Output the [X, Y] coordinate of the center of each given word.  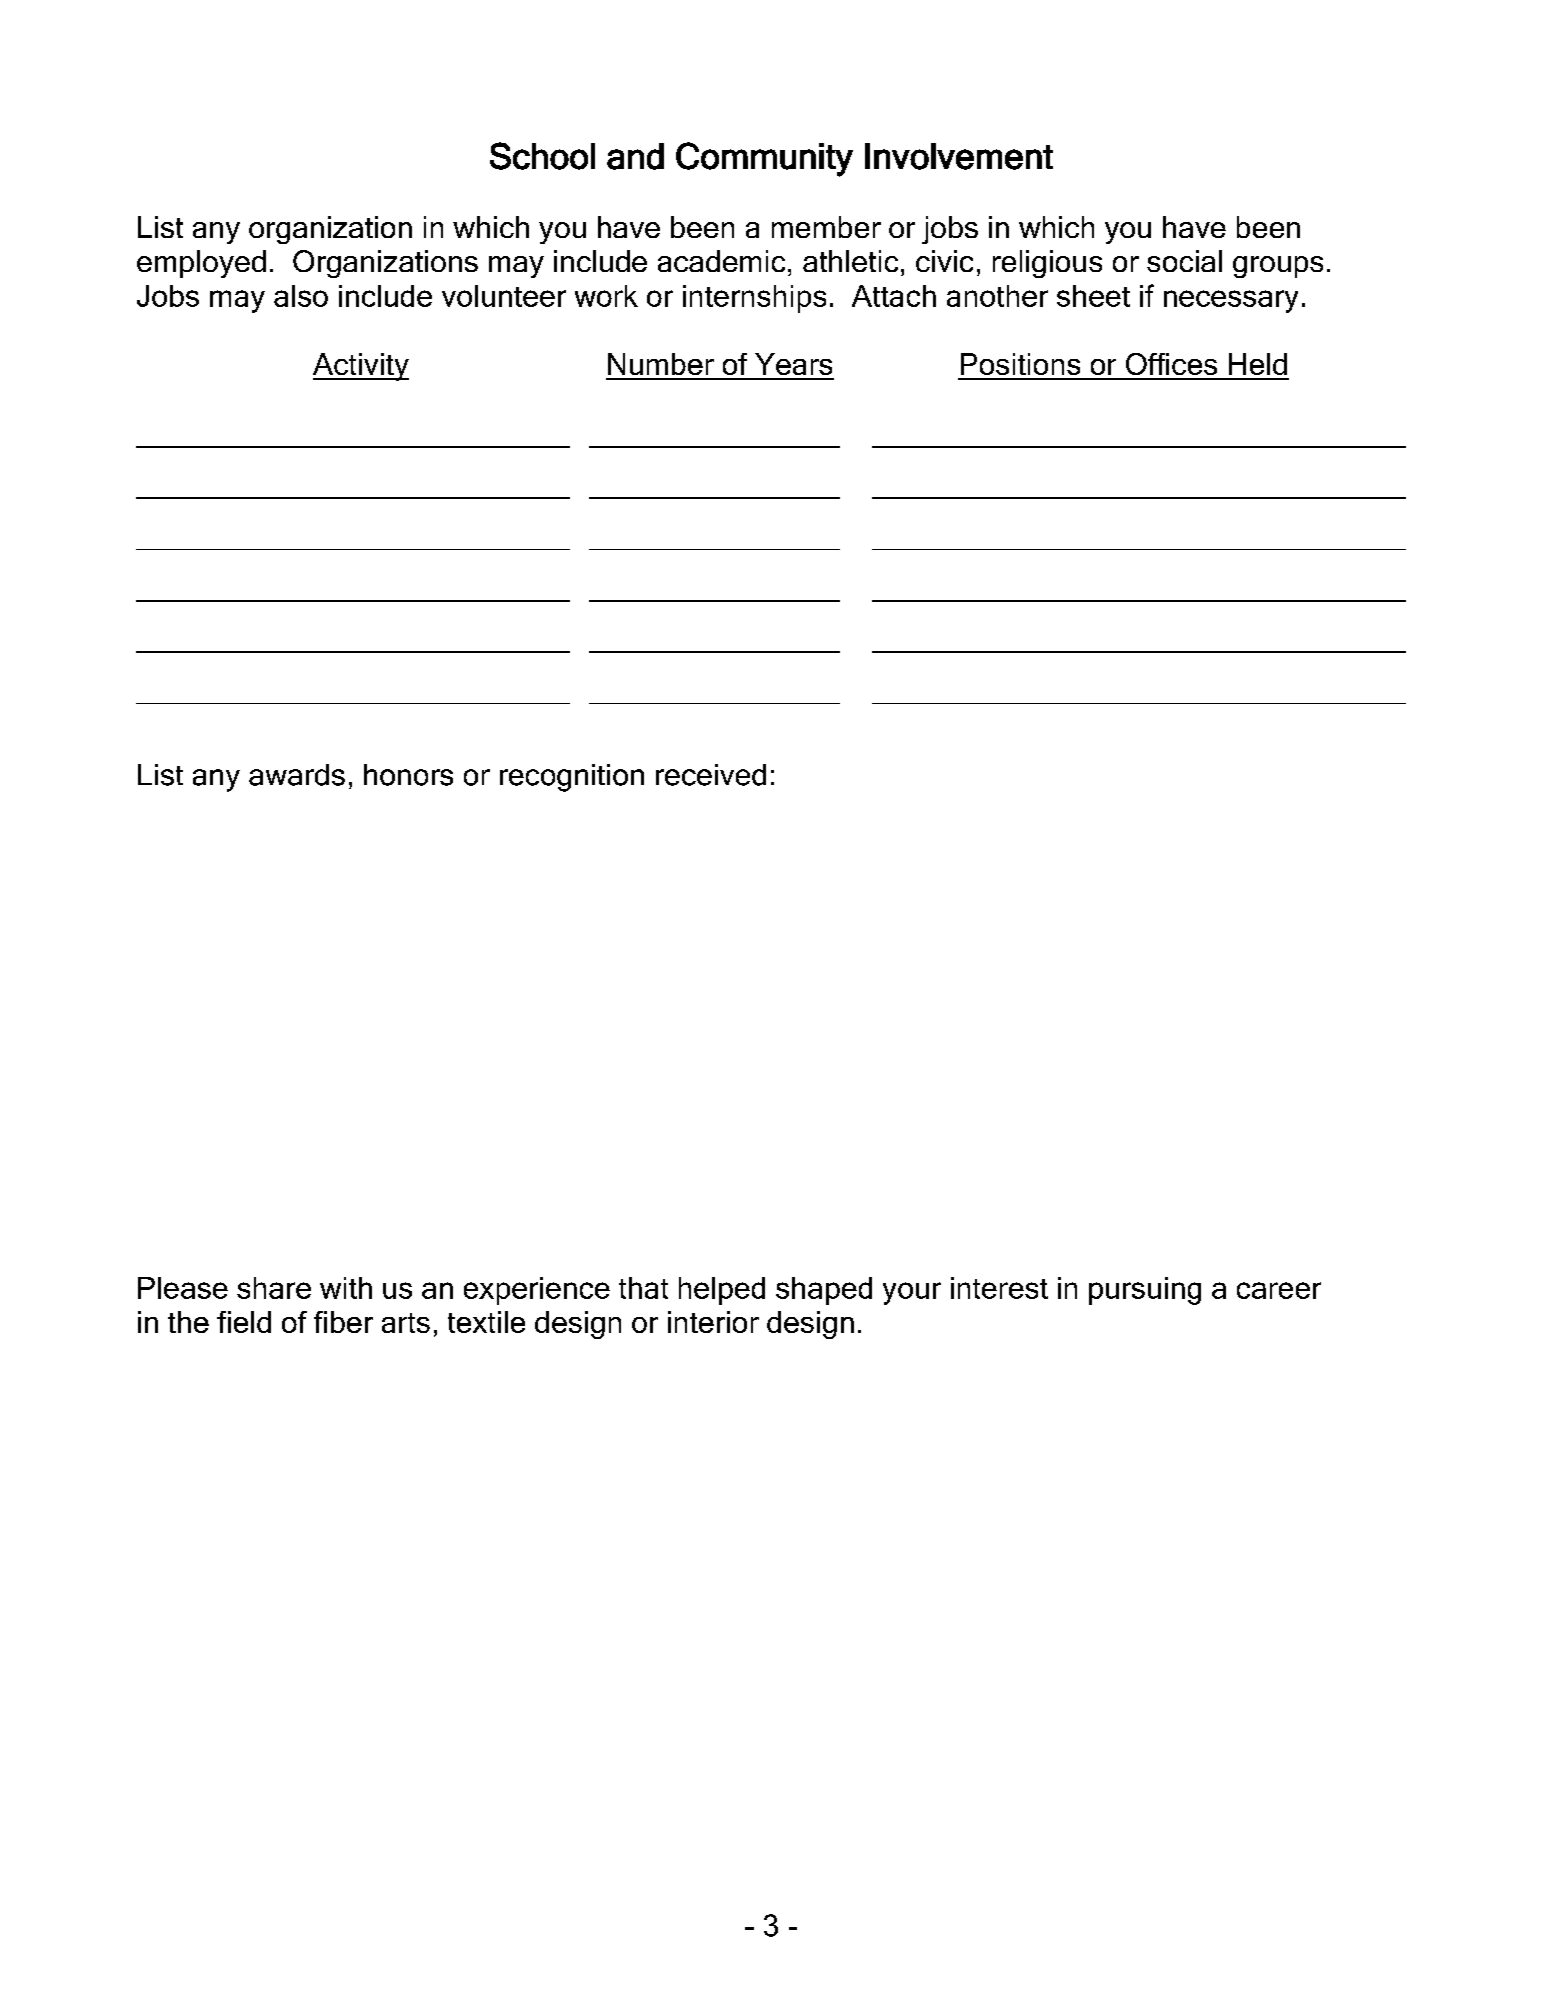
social [1184, 261]
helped [722, 1291]
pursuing [1145, 1291]
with [346, 1288]
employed [201, 264]
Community [764, 159]
